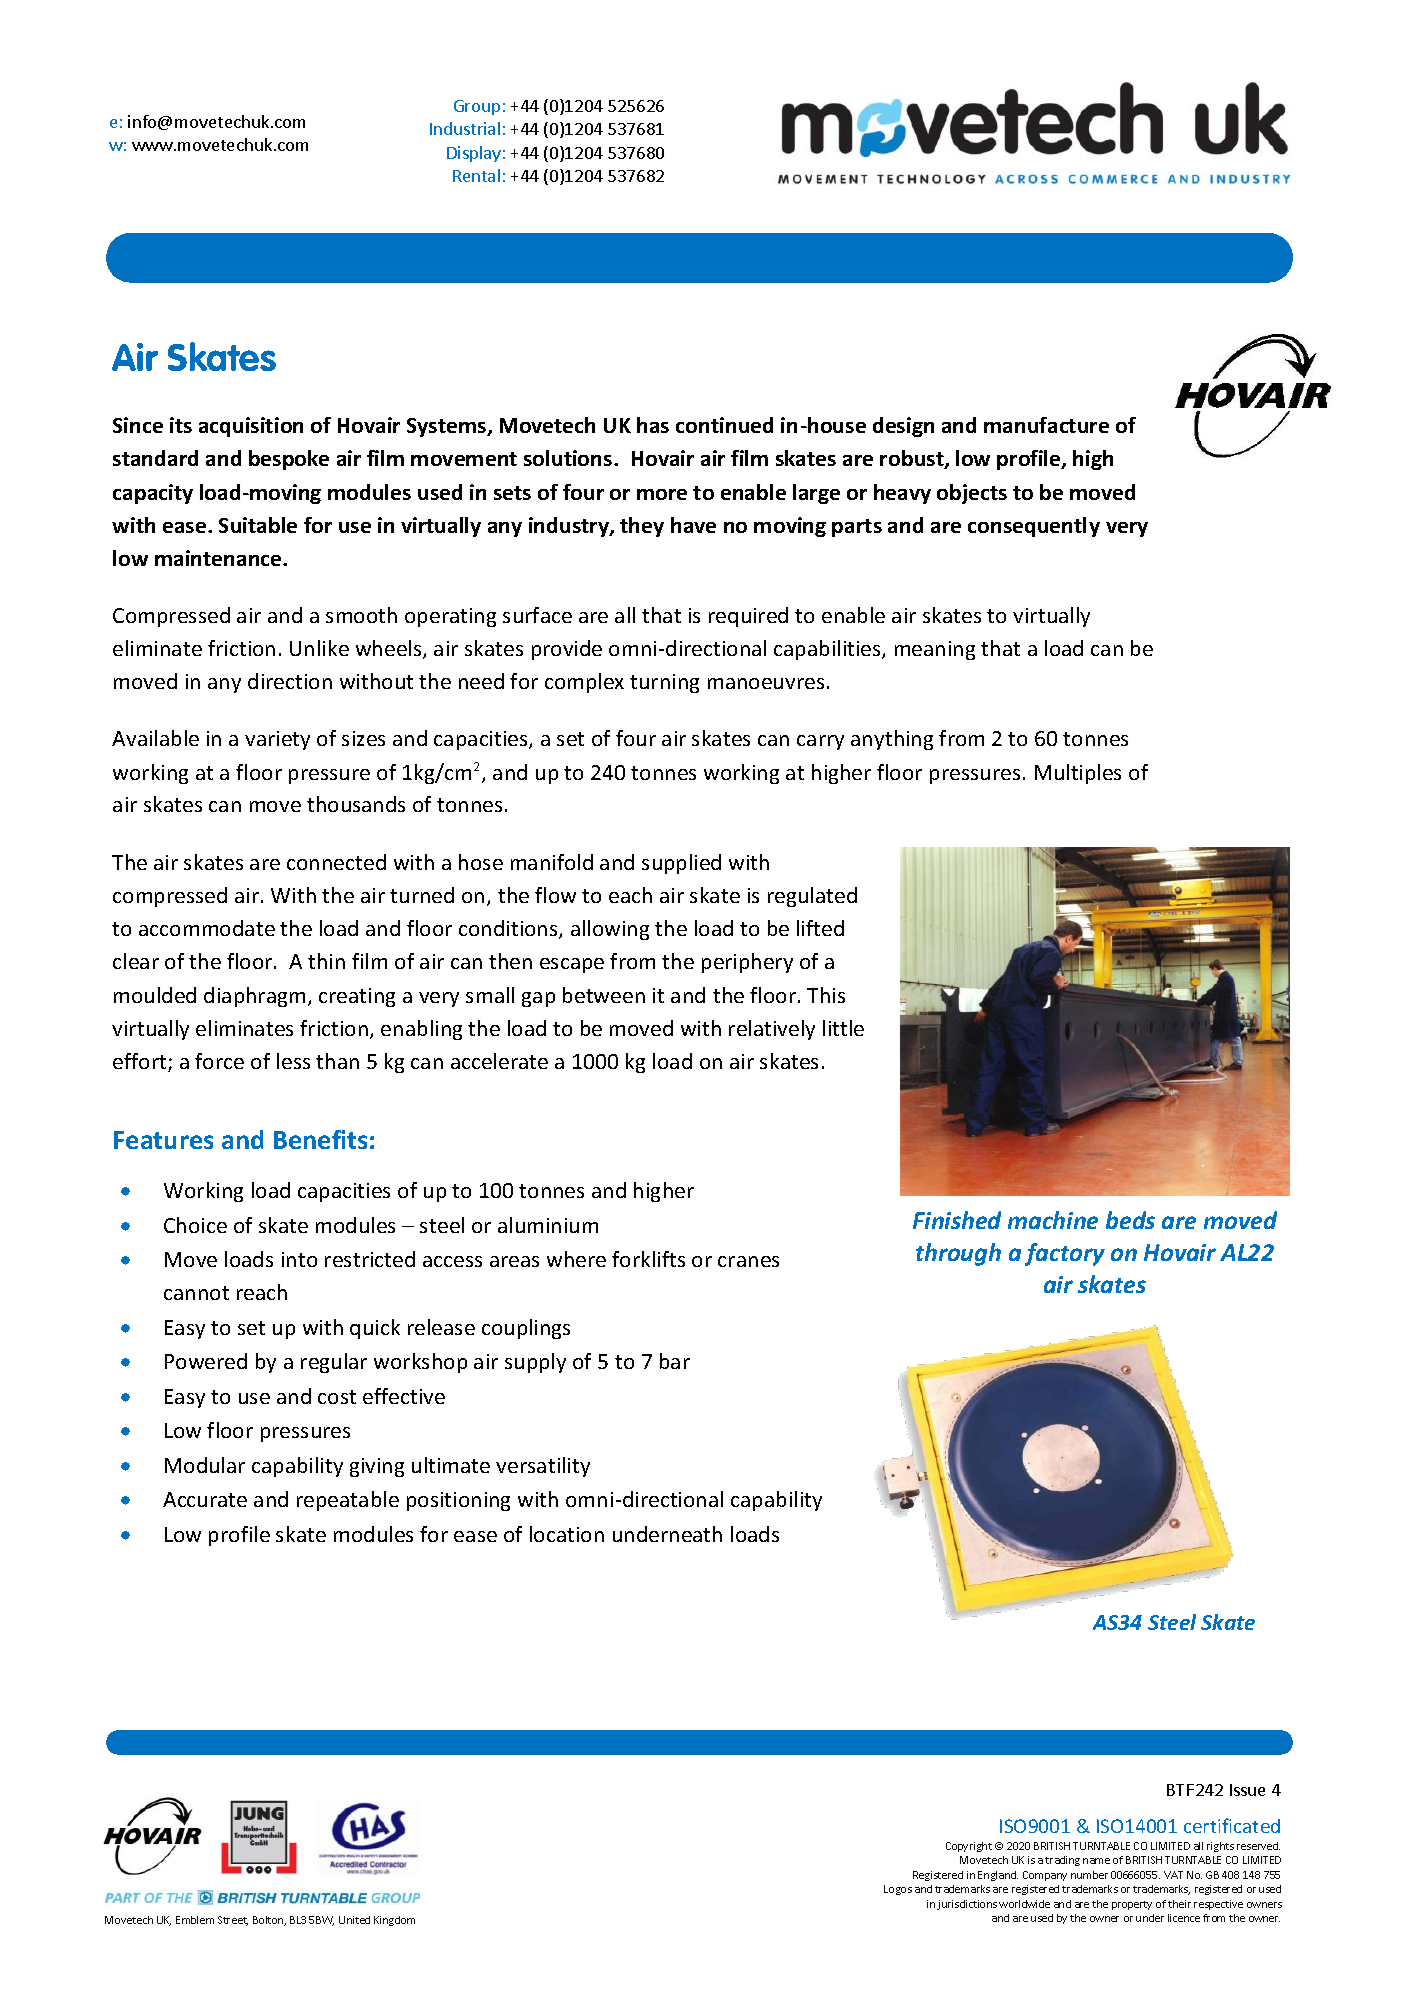 The image size is (1409, 1993). What do you see at coordinates (476, 175) in the page?
I see `Rental` at bounding box center [476, 175].
